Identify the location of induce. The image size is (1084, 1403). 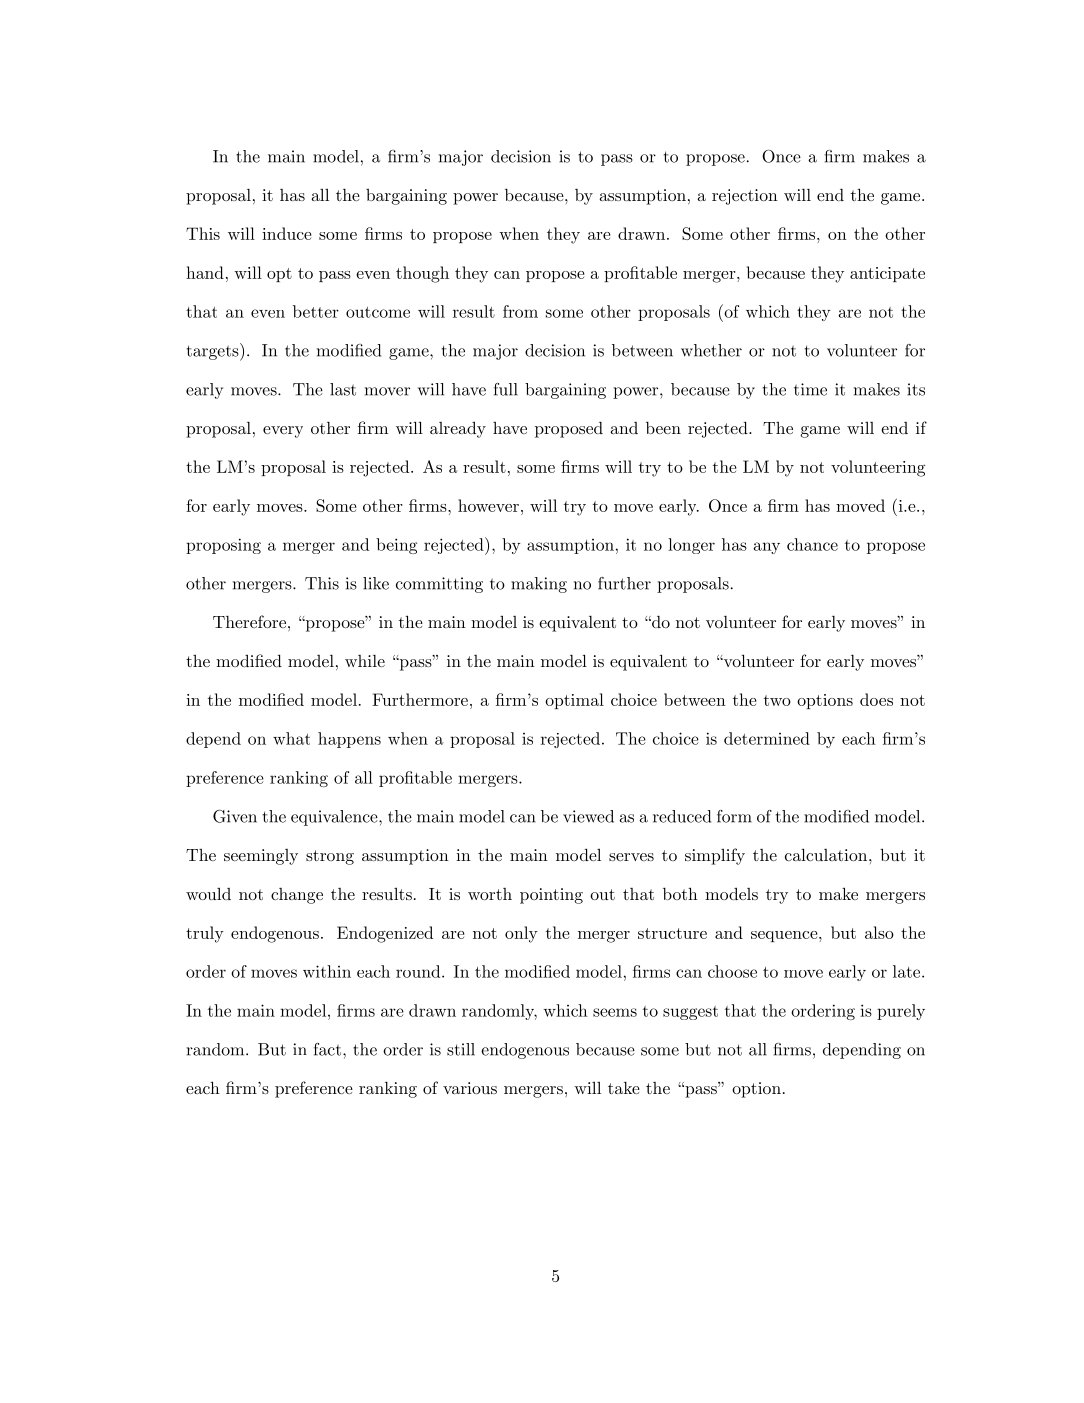
(287, 233).
